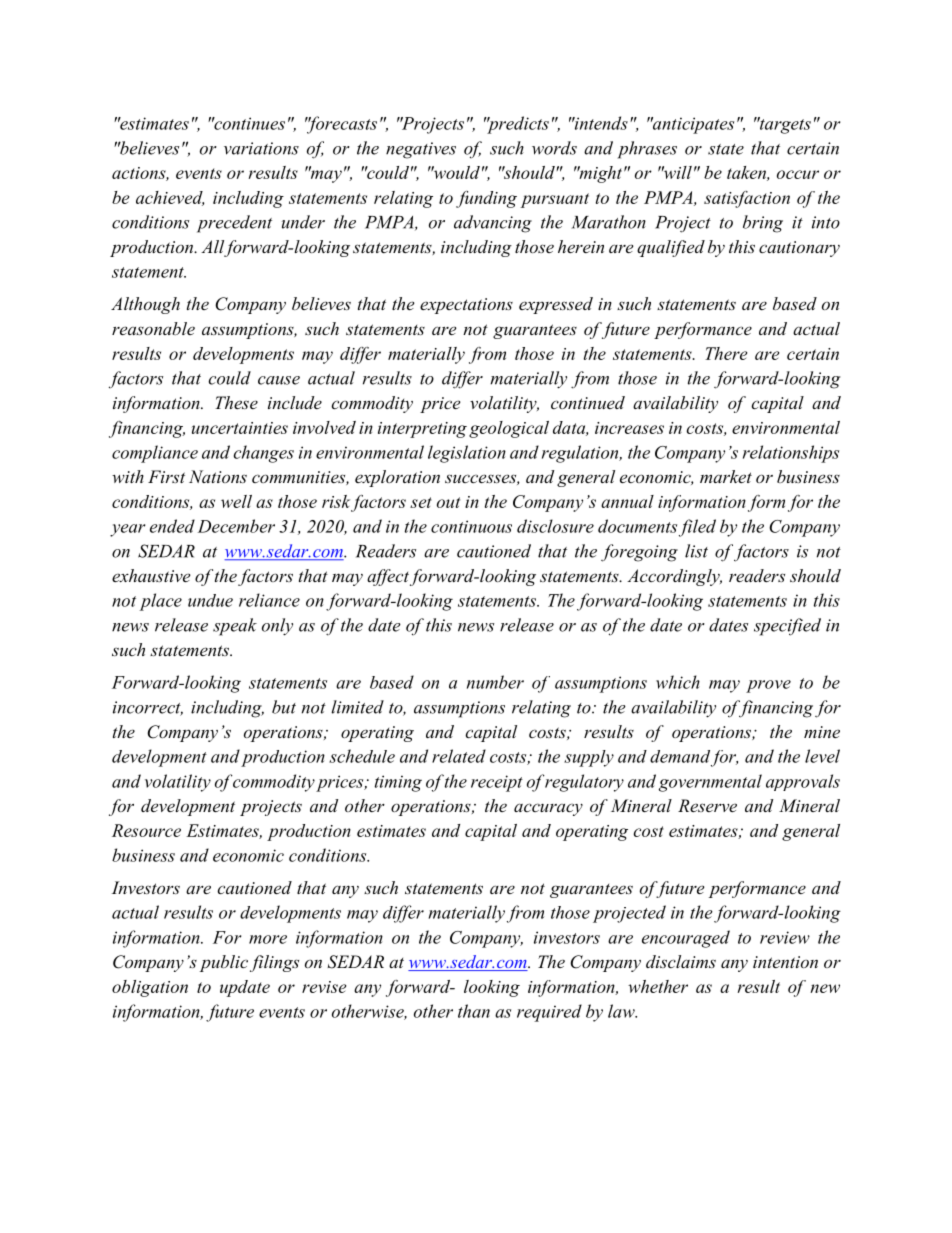  Describe the element at coordinates (798, 174) in the screenshot. I see `occur` at that location.
